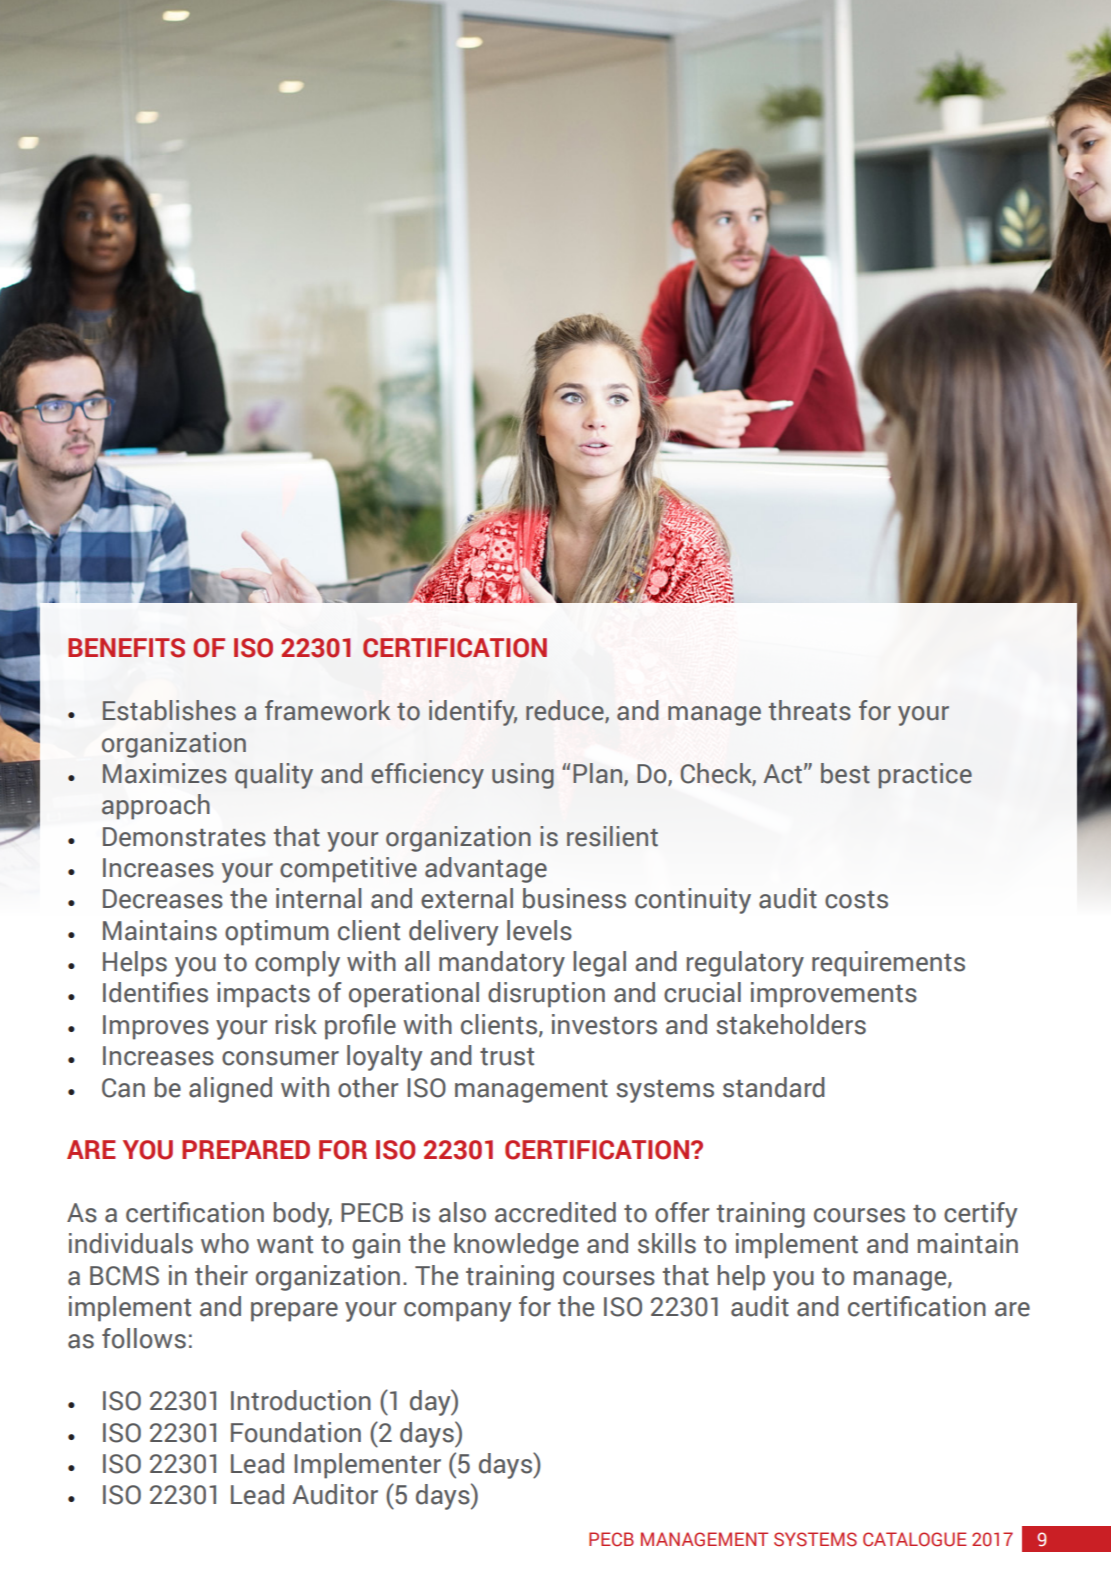  I want to click on accredited, so click(555, 1212).
